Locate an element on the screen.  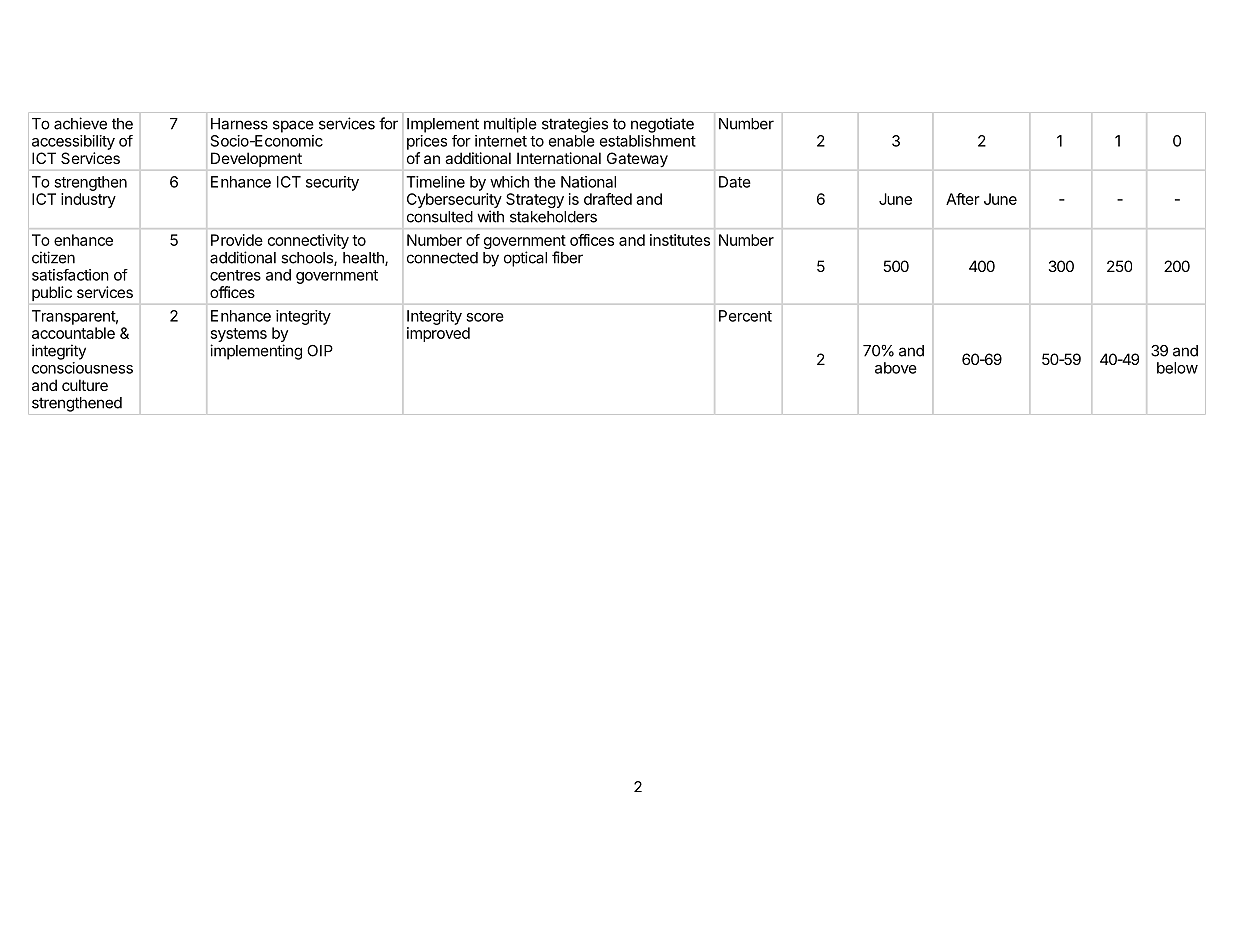
below is located at coordinates (1177, 368).
